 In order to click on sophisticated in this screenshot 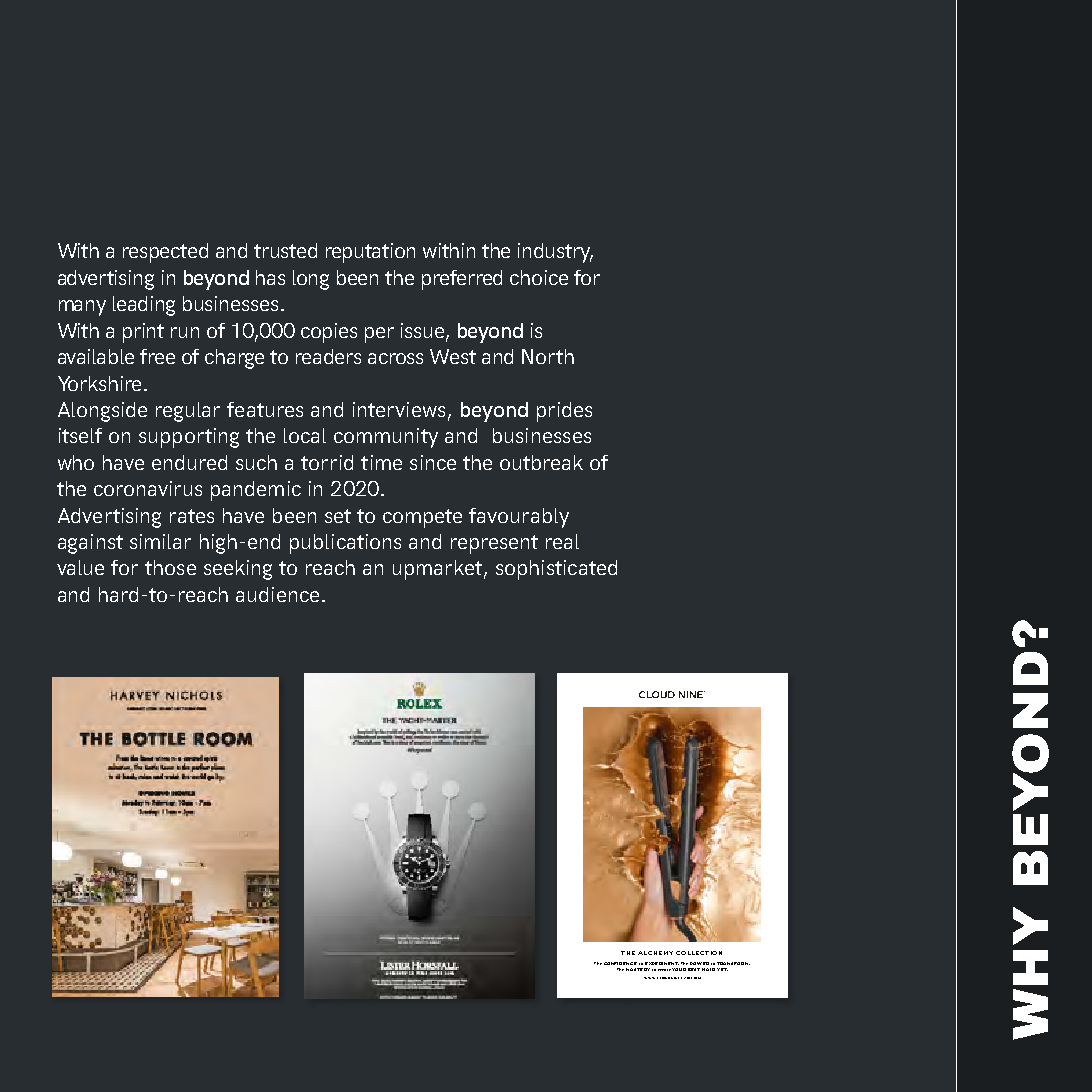, I will do `click(556, 570)`.
